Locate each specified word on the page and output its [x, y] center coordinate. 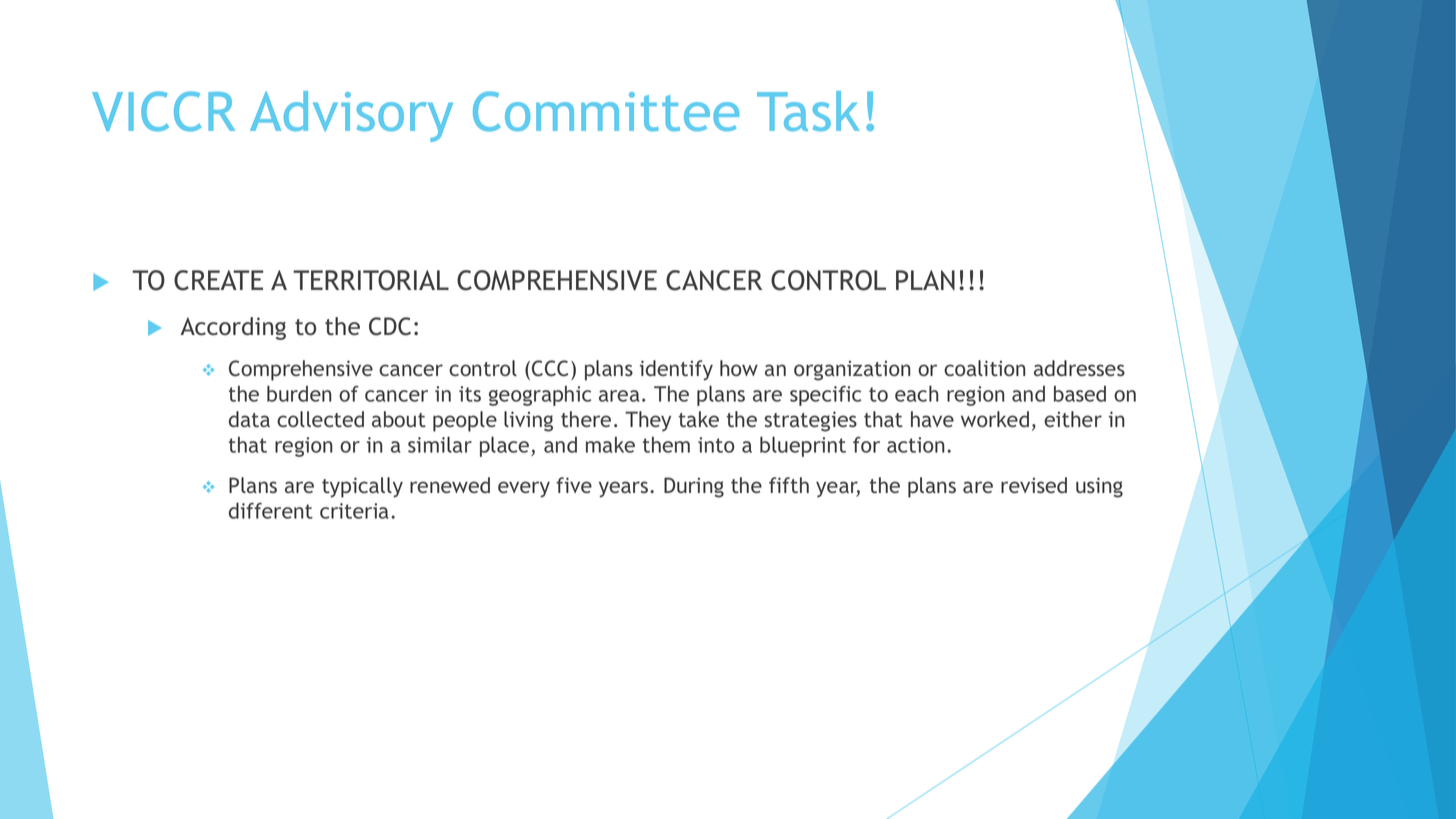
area [619, 396]
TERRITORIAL [371, 280]
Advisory [351, 116]
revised [1034, 485]
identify [676, 370]
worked [995, 419]
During [694, 487]
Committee [606, 111]
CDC [390, 326]
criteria [354, 511]
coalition [984, 368]
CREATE [218, 280]
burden [299, 393]
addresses [1079, 368]
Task [808, 111]
